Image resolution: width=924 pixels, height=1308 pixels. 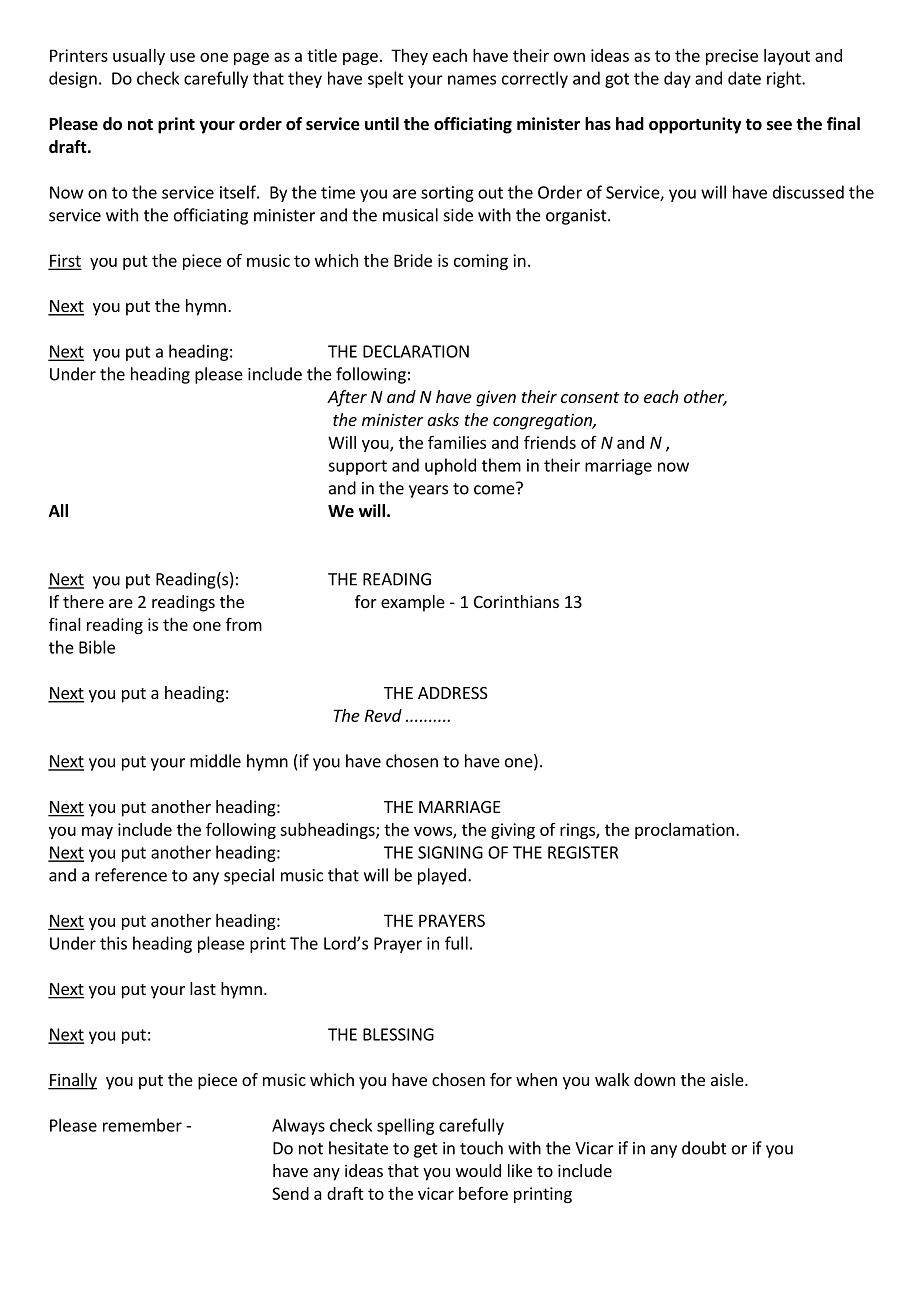 I want to click on usually, so click(x=139, y=57).
